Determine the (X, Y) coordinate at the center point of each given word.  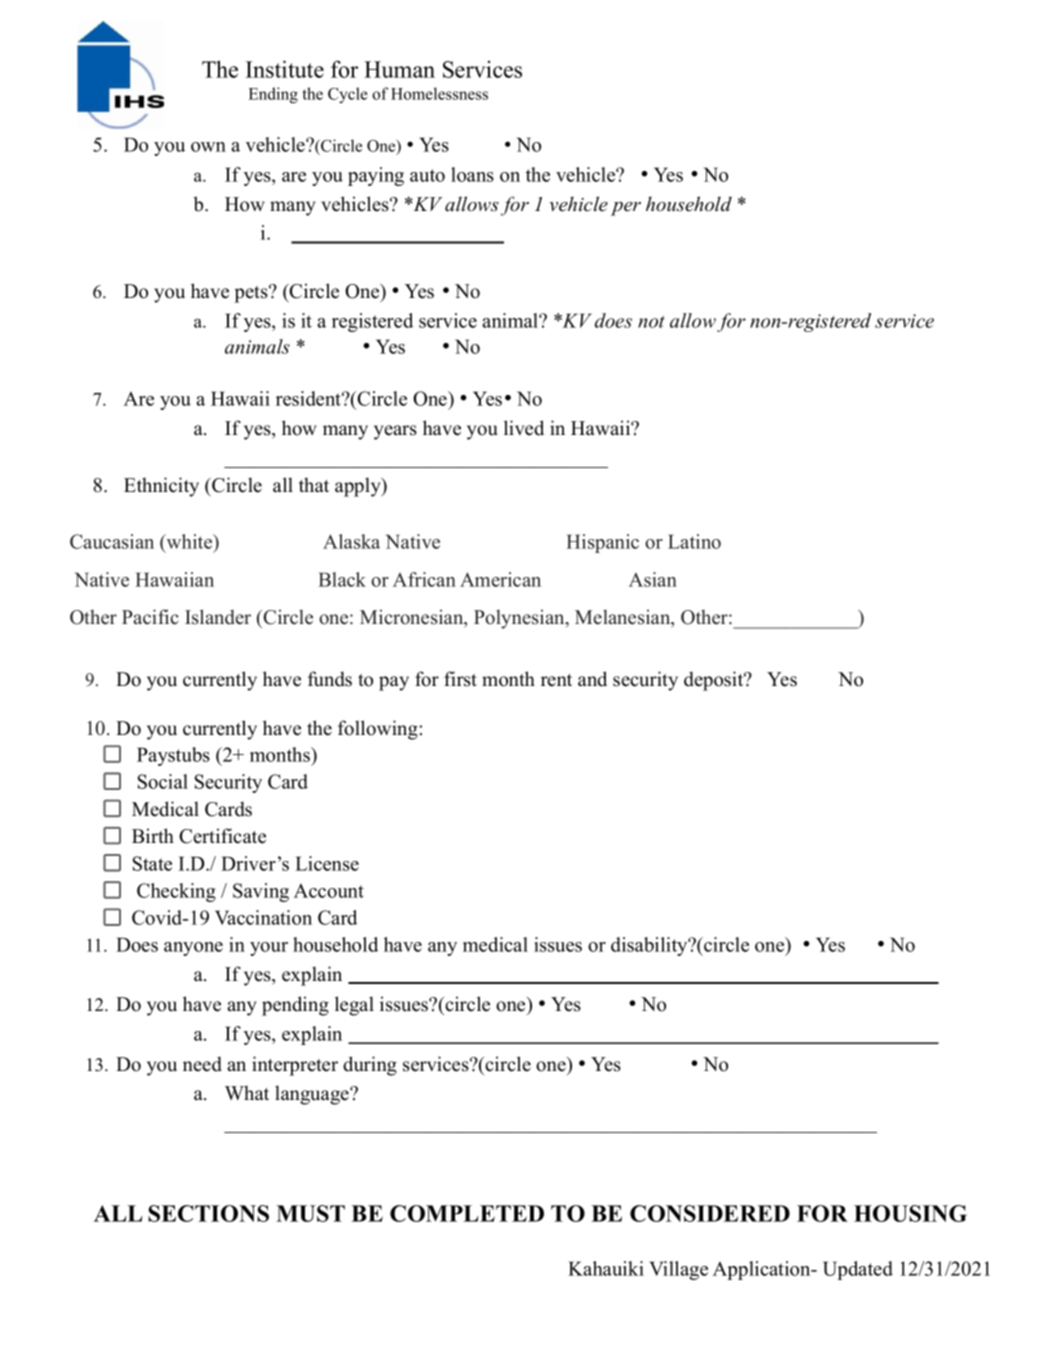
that (314, 484)
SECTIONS (208, 1213)
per (626, 209)
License (327, 863)
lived (524, 428)
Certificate (222, 836)
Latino (694, 541)
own (208, 147)
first (460, 679)
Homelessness (439, 93)
